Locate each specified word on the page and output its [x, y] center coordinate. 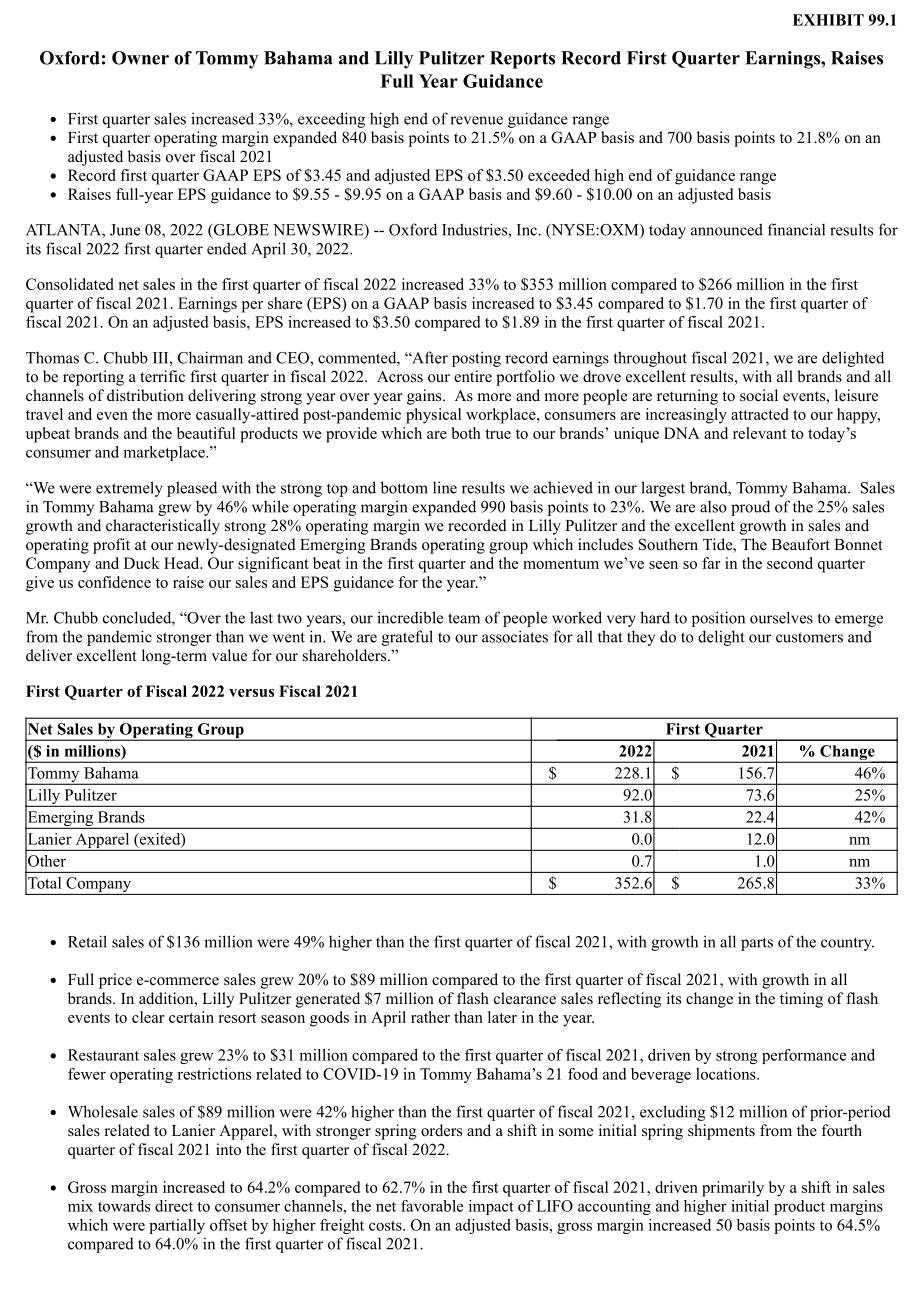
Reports [522, 60]
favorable [432, 1206]
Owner [140, 58]
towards [124, 1206]
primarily [733, 1189]
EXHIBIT [828, 20]
